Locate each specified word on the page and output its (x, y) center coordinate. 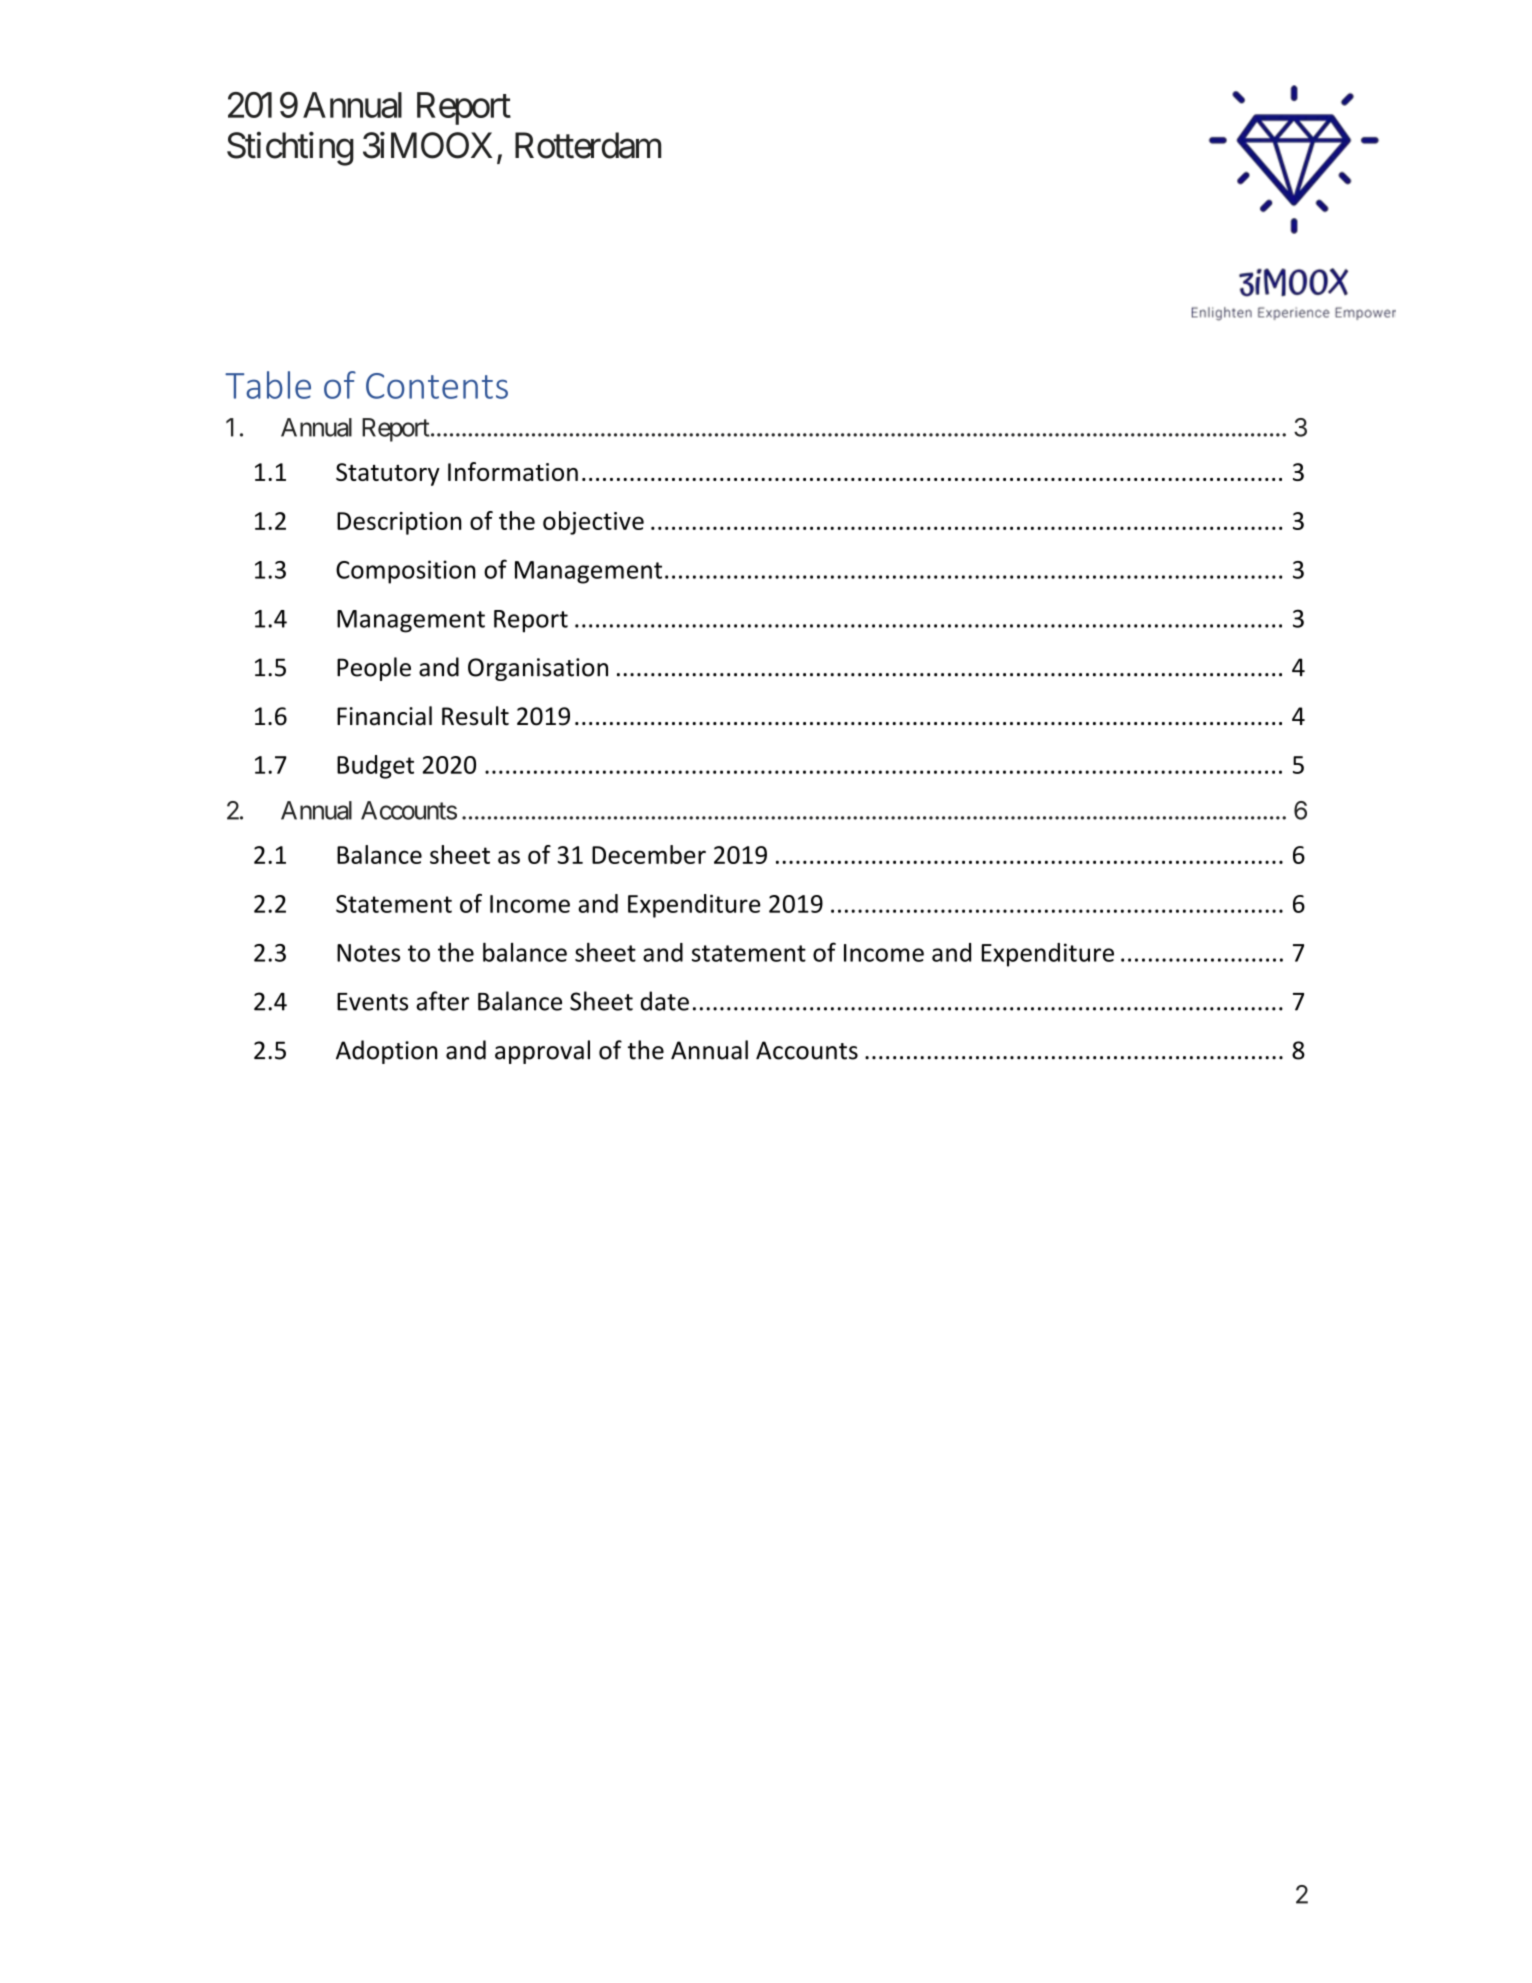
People (374, 669)
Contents (437, 386)
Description (399, 523)
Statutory (388, 474)
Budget (375, 767)
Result (475, 716)
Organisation (538, 669)
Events (372, 1002)
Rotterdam (588, 145)
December (649, 854)
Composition (406, 572)
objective (593, 523)
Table (268, 385)
